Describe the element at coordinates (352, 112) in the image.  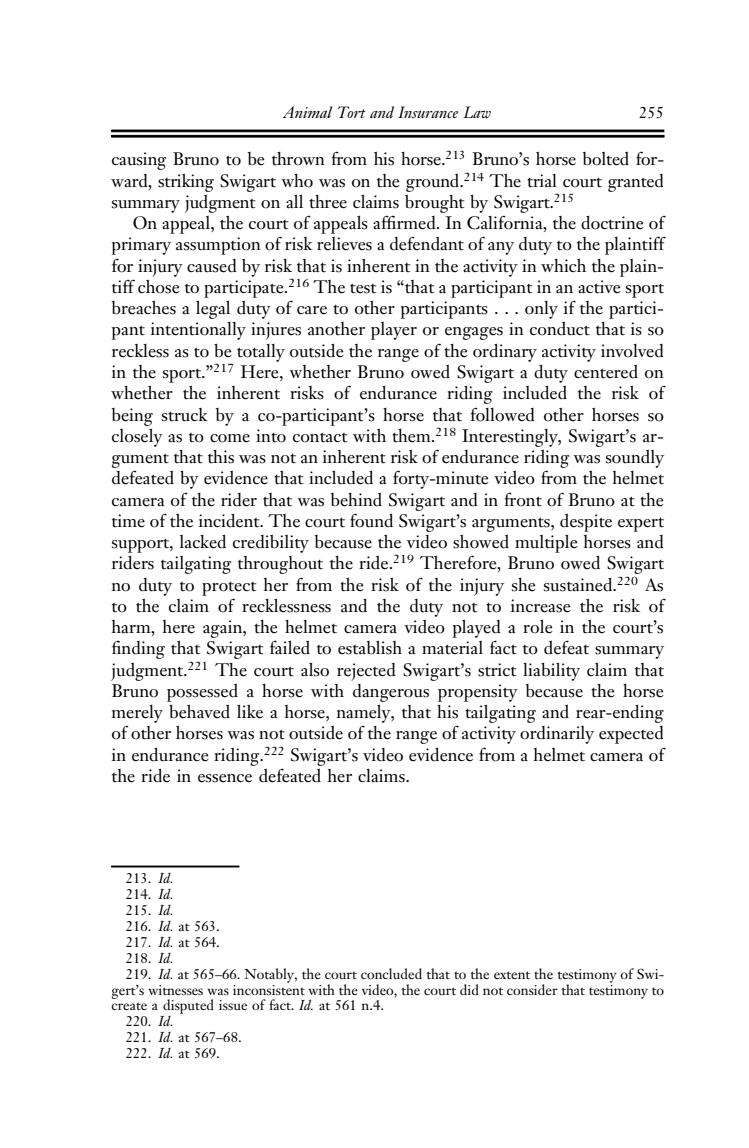
I see `Tort` at that location.
